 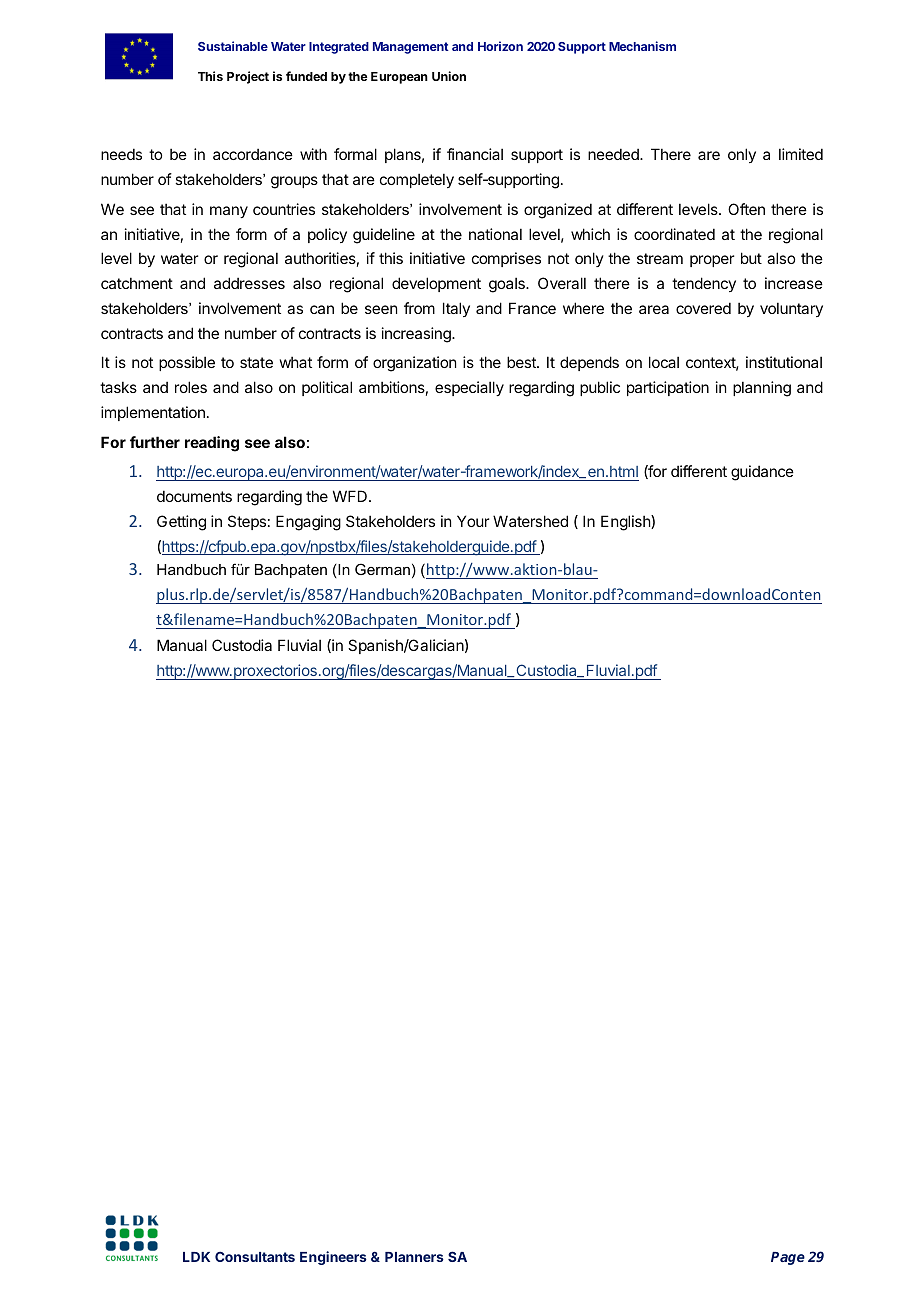 I want to click on Project, so click(x=248, y=77).
